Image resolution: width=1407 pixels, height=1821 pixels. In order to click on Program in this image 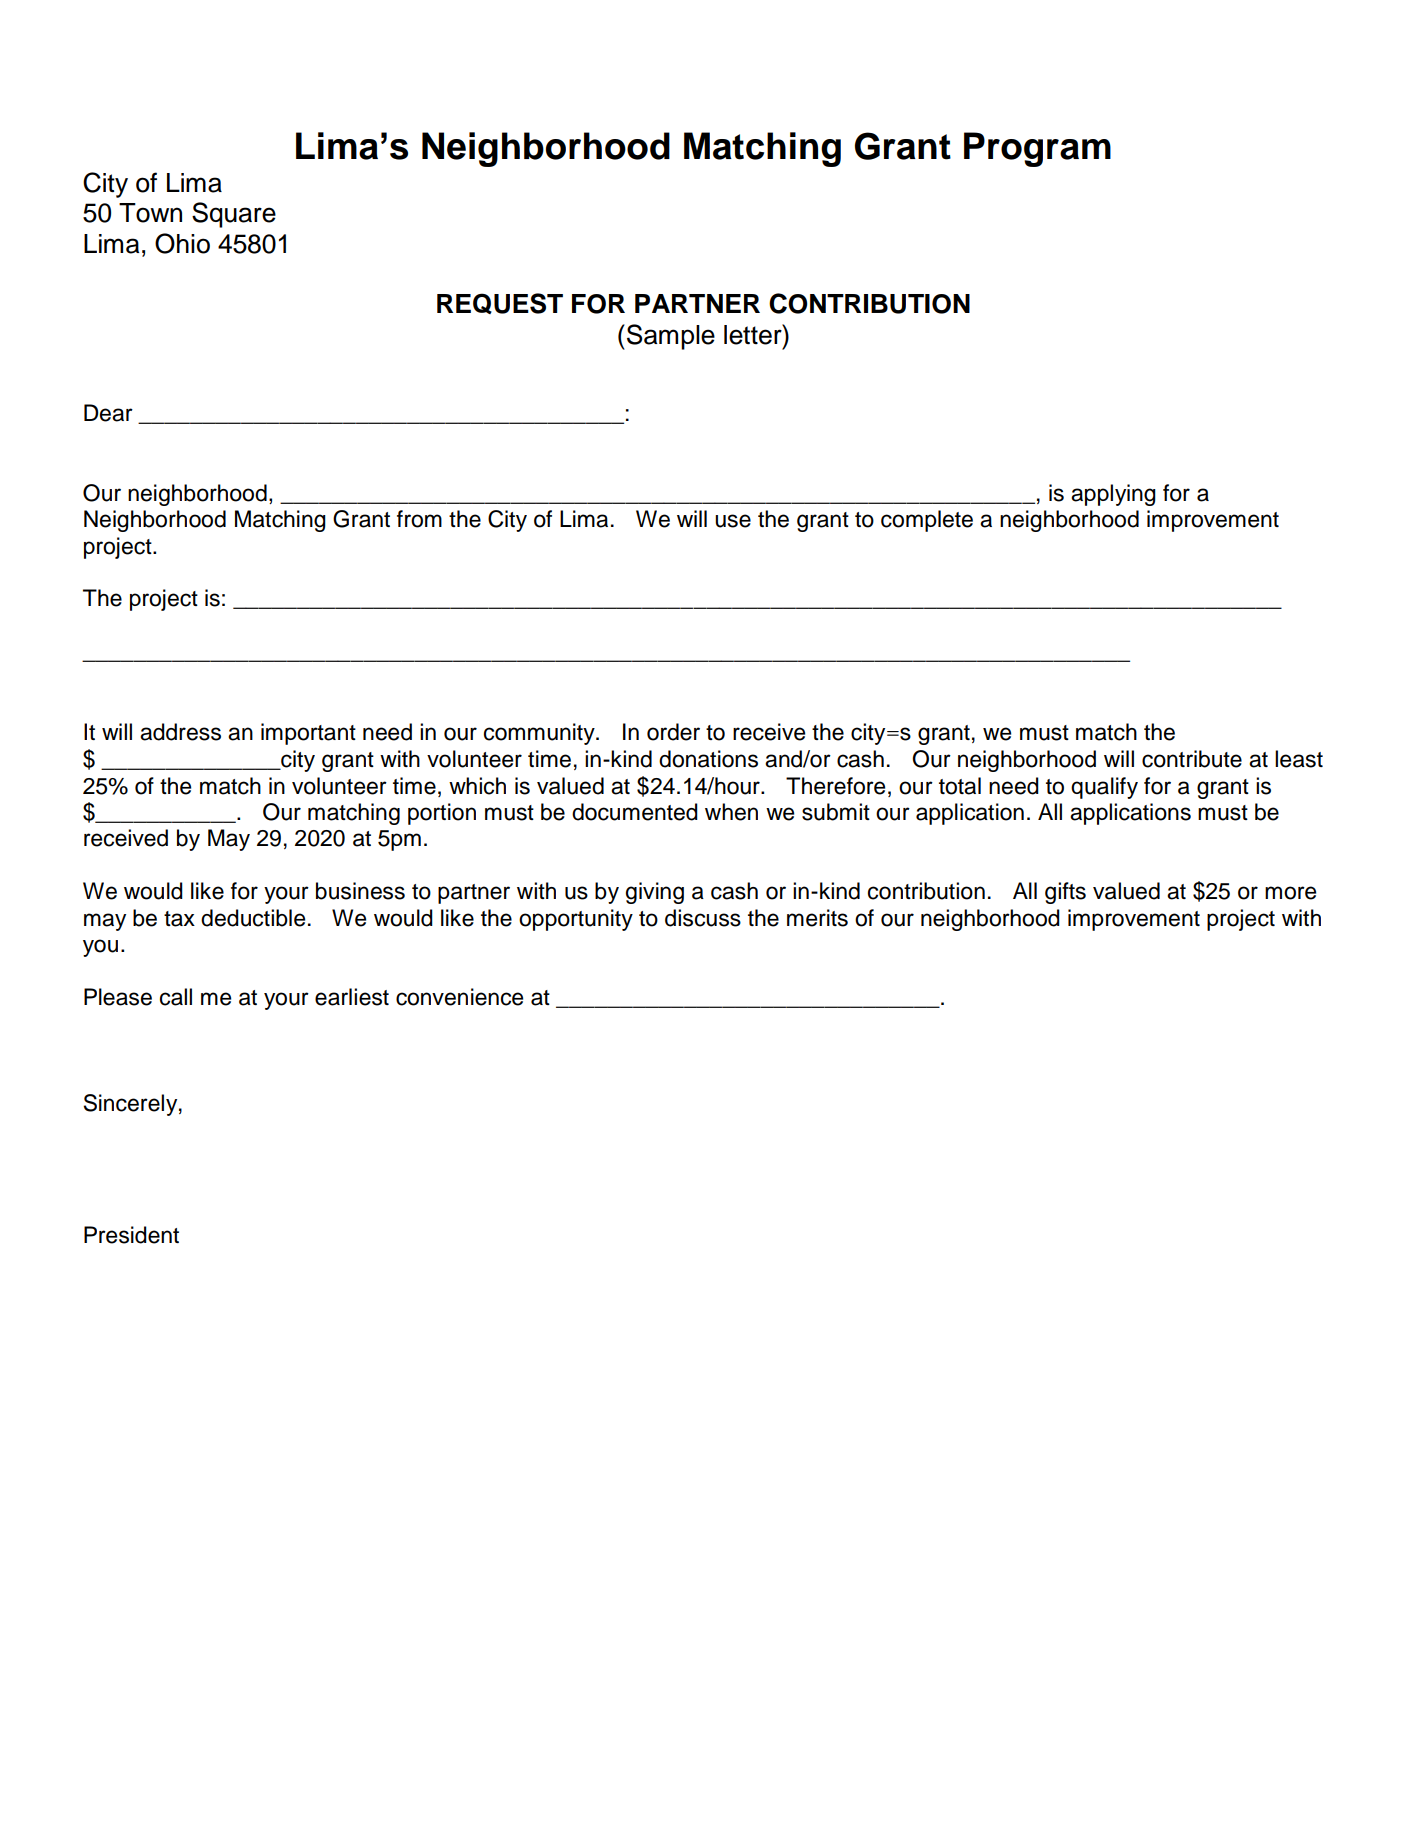, I will do `click(1037, 149)`.
